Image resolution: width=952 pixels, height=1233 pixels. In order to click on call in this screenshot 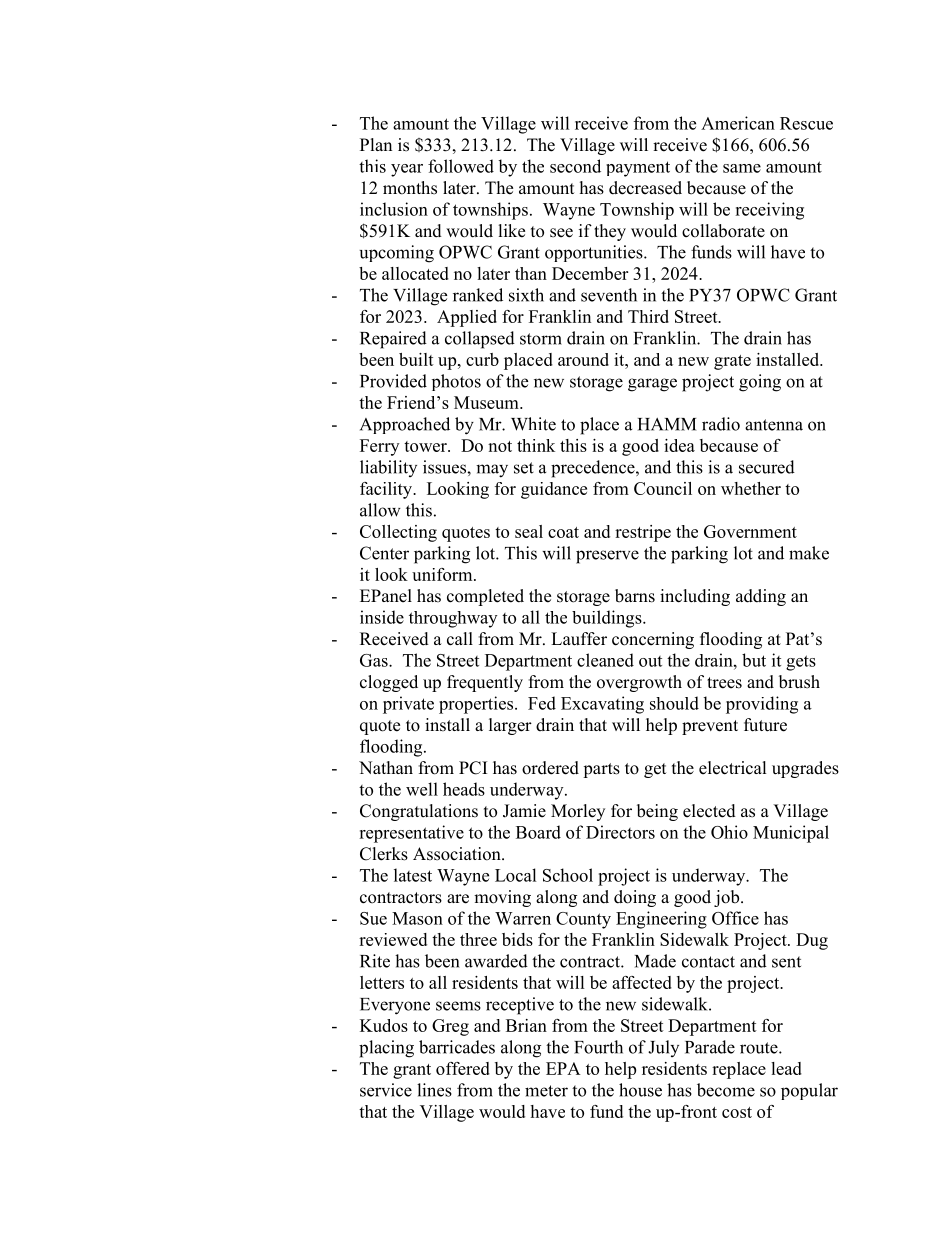, I will do `click(460, 639)`.
